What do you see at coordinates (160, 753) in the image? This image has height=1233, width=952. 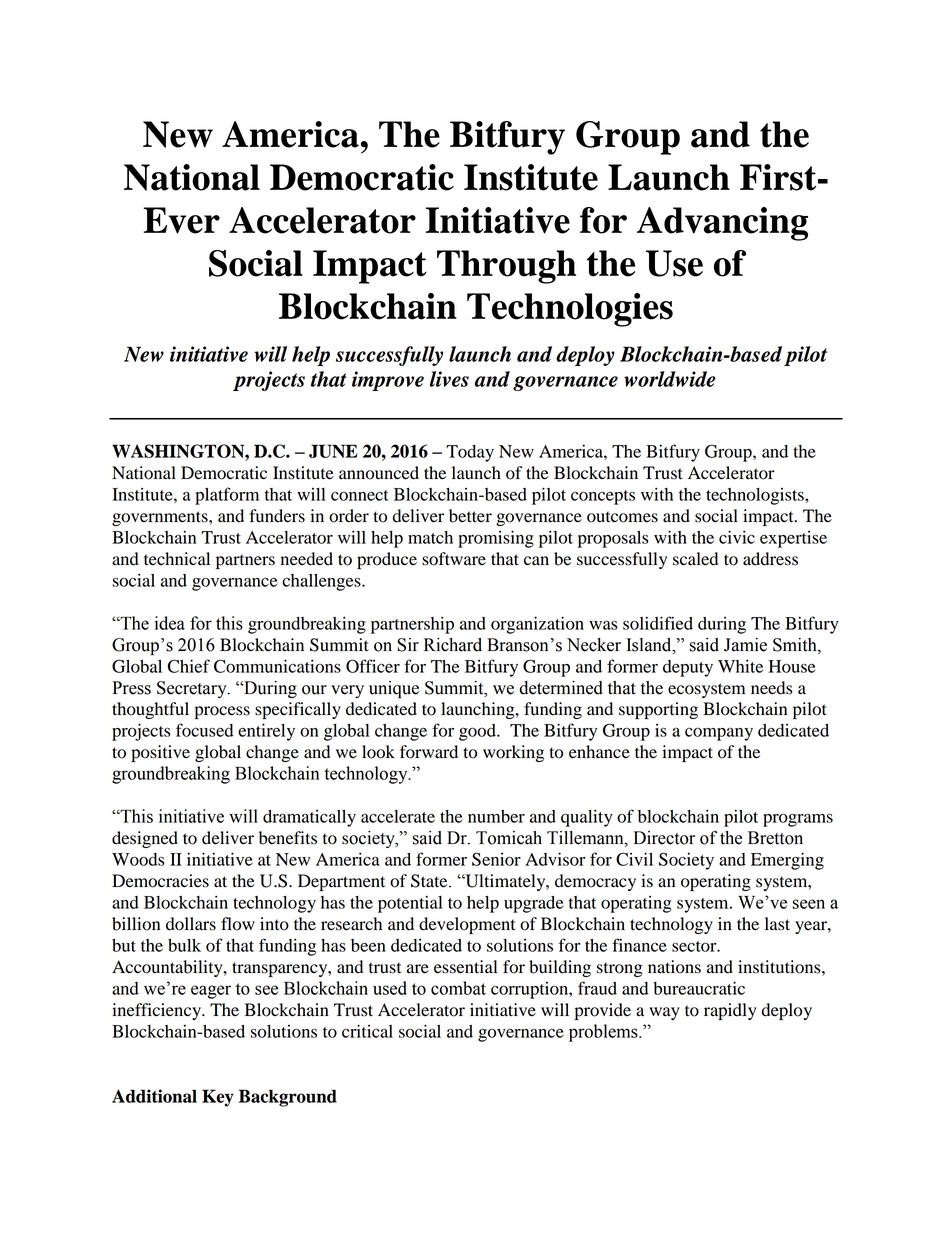 I see `positive` at bounding box center [160, 753].
